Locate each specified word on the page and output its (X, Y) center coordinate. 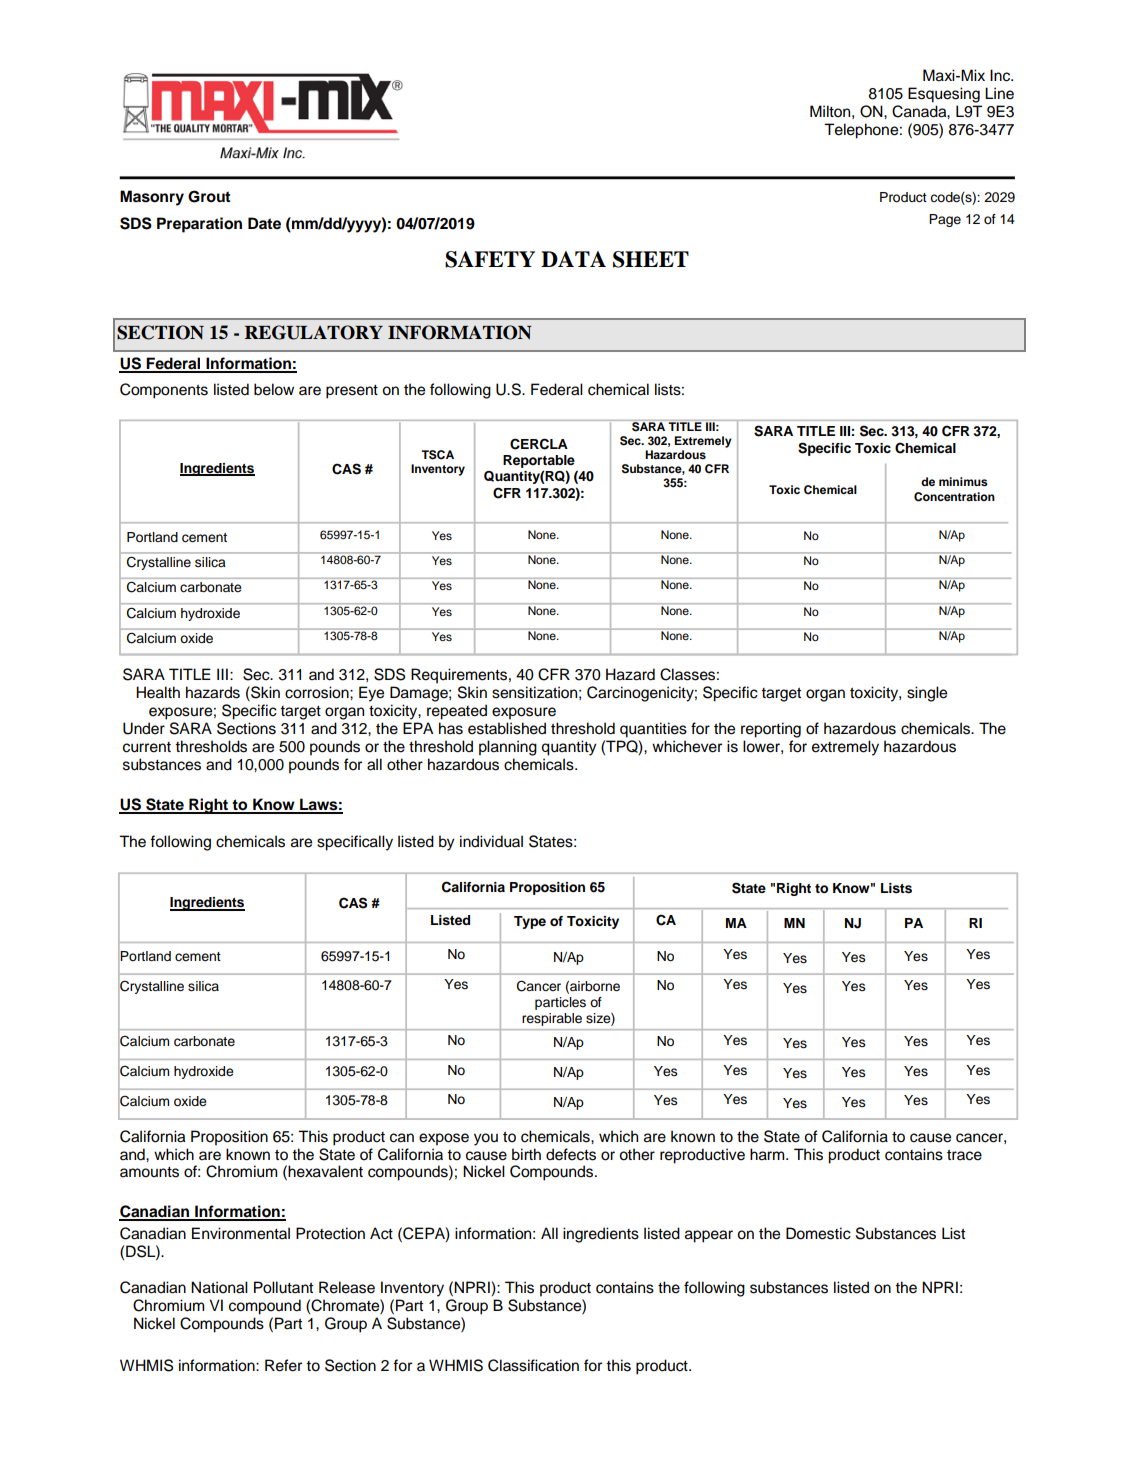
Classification (533, 1365)
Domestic (818, 1233)
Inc (1001, 75)
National (219, 1287)
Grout (209, 196)
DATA (573, 259)
